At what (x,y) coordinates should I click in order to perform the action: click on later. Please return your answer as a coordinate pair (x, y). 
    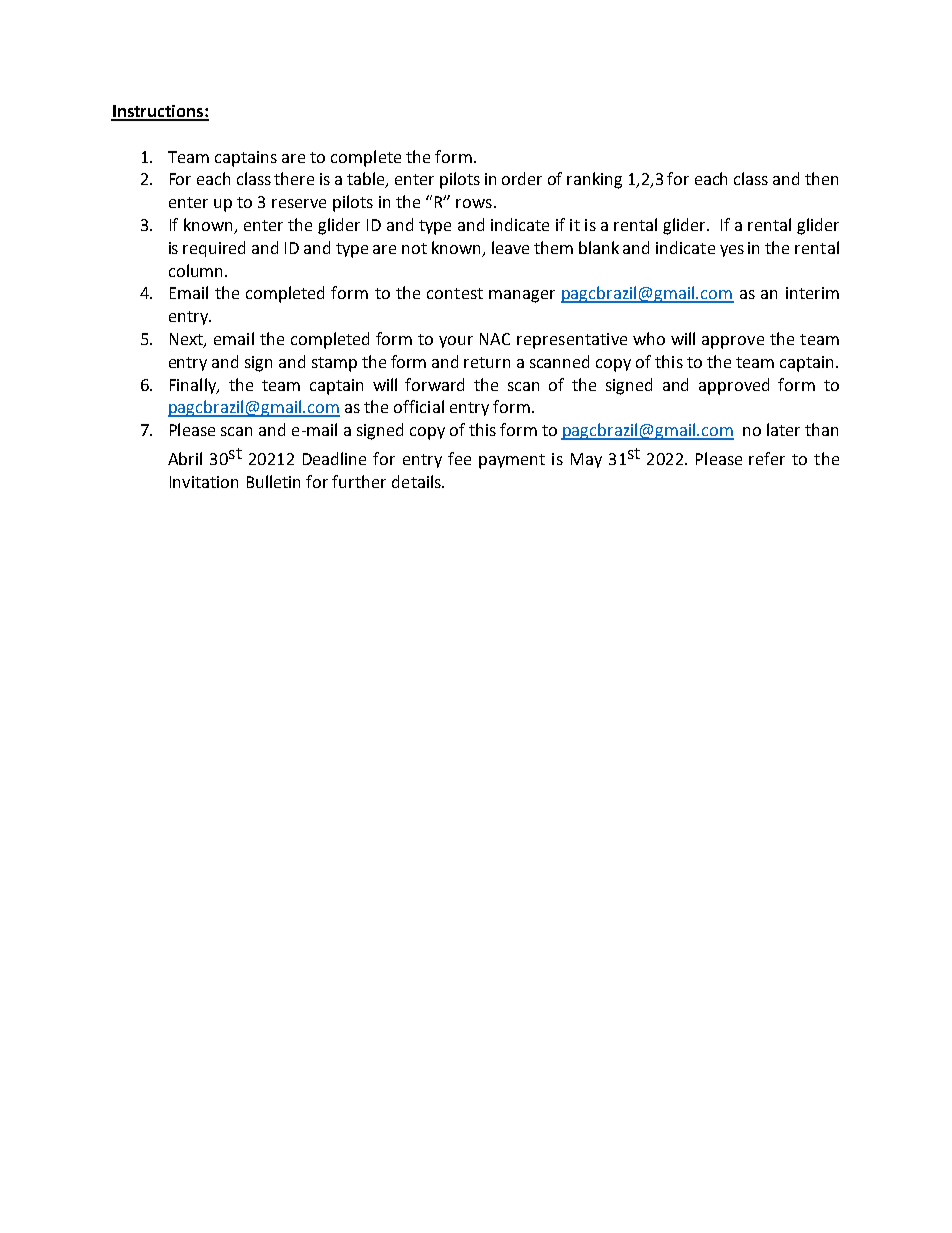
    Looking at the image, I should click on (783, 429).
